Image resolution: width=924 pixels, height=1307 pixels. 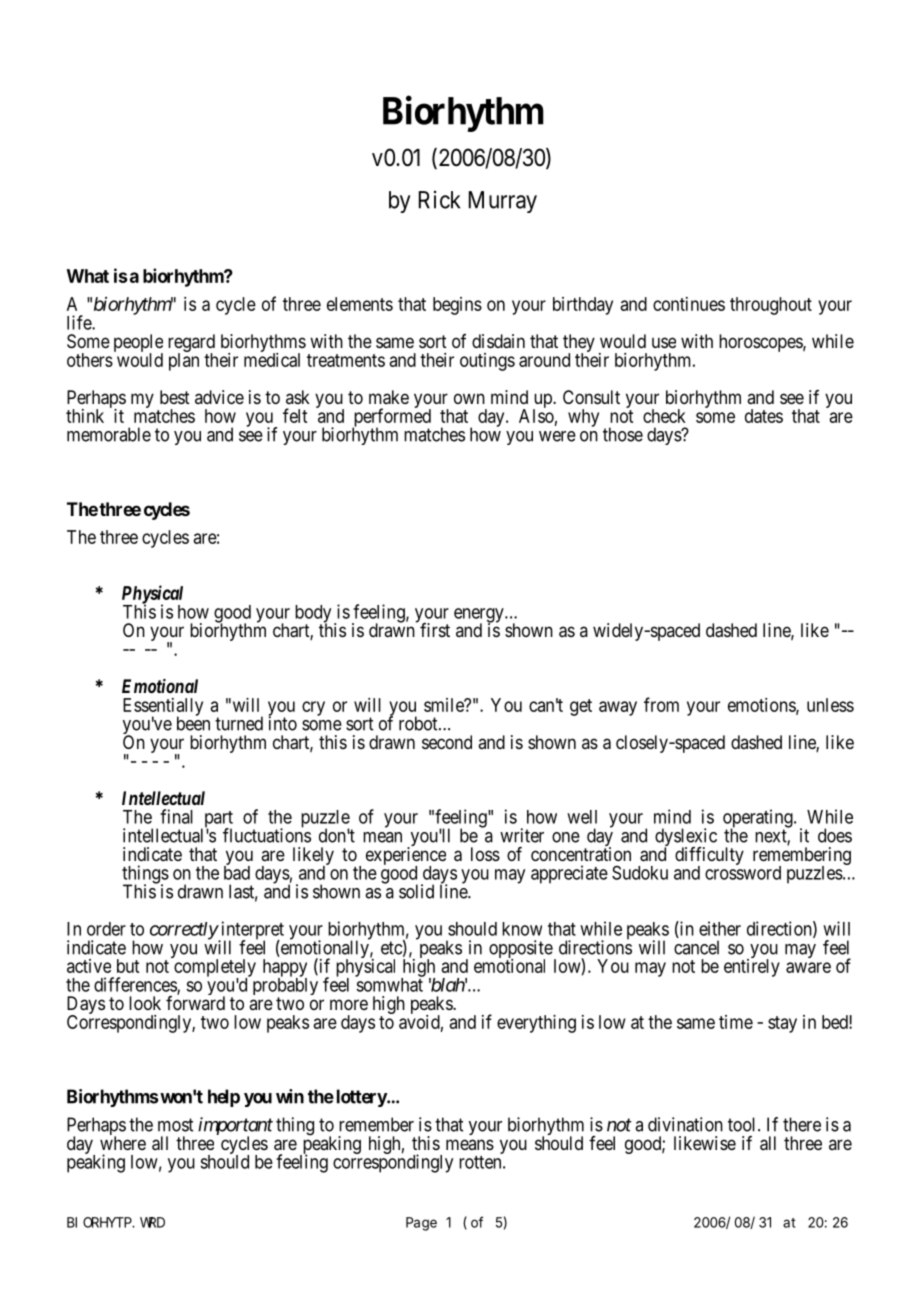 What do you see at coordinates (313, 615) in the screenshot?
I see `body` at bounding box center [313, 615].
